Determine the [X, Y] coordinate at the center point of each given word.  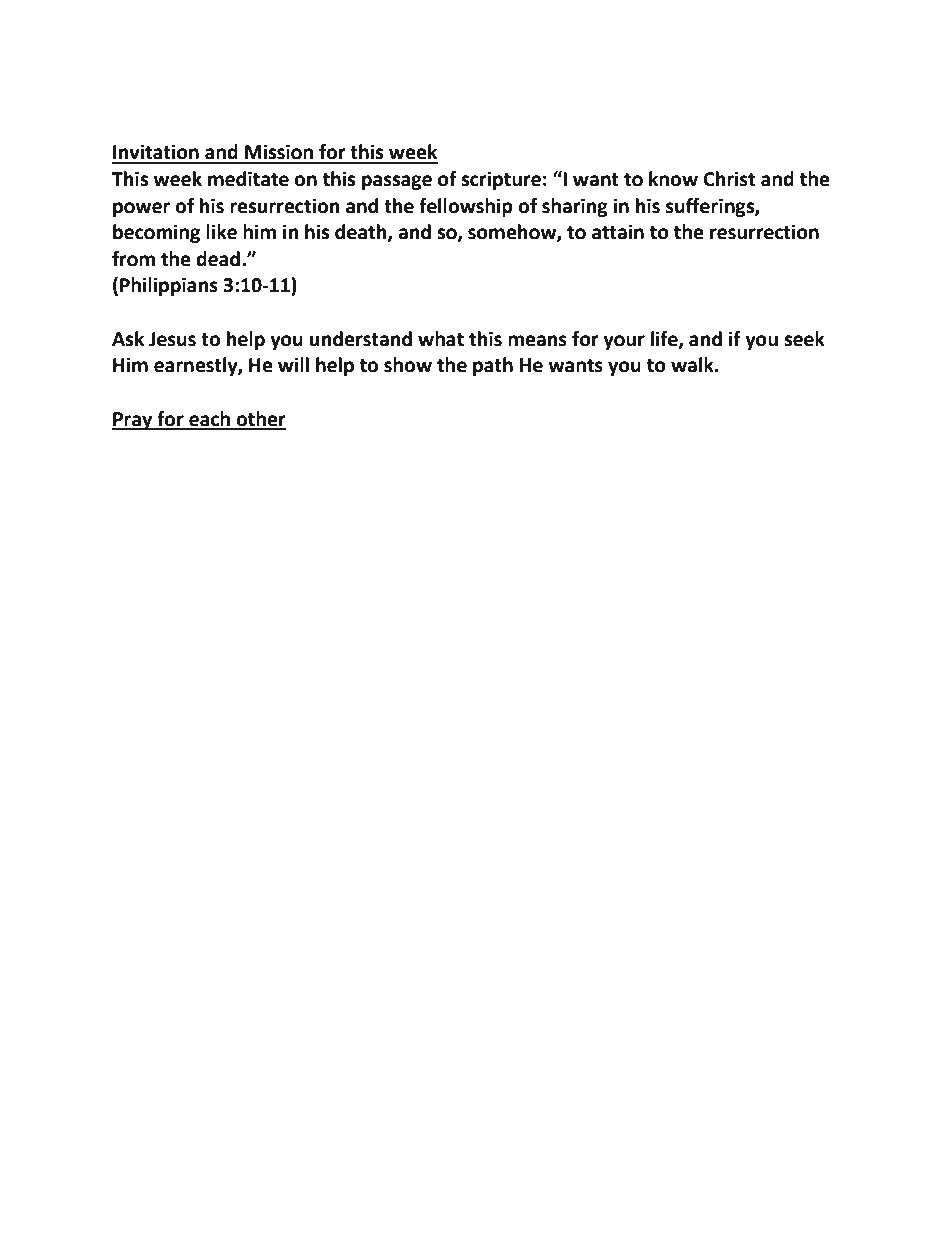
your [624, 342]
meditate [248, 179]
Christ [729, 179]
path [493, 366]
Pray [133, 421]
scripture [501, 180]
